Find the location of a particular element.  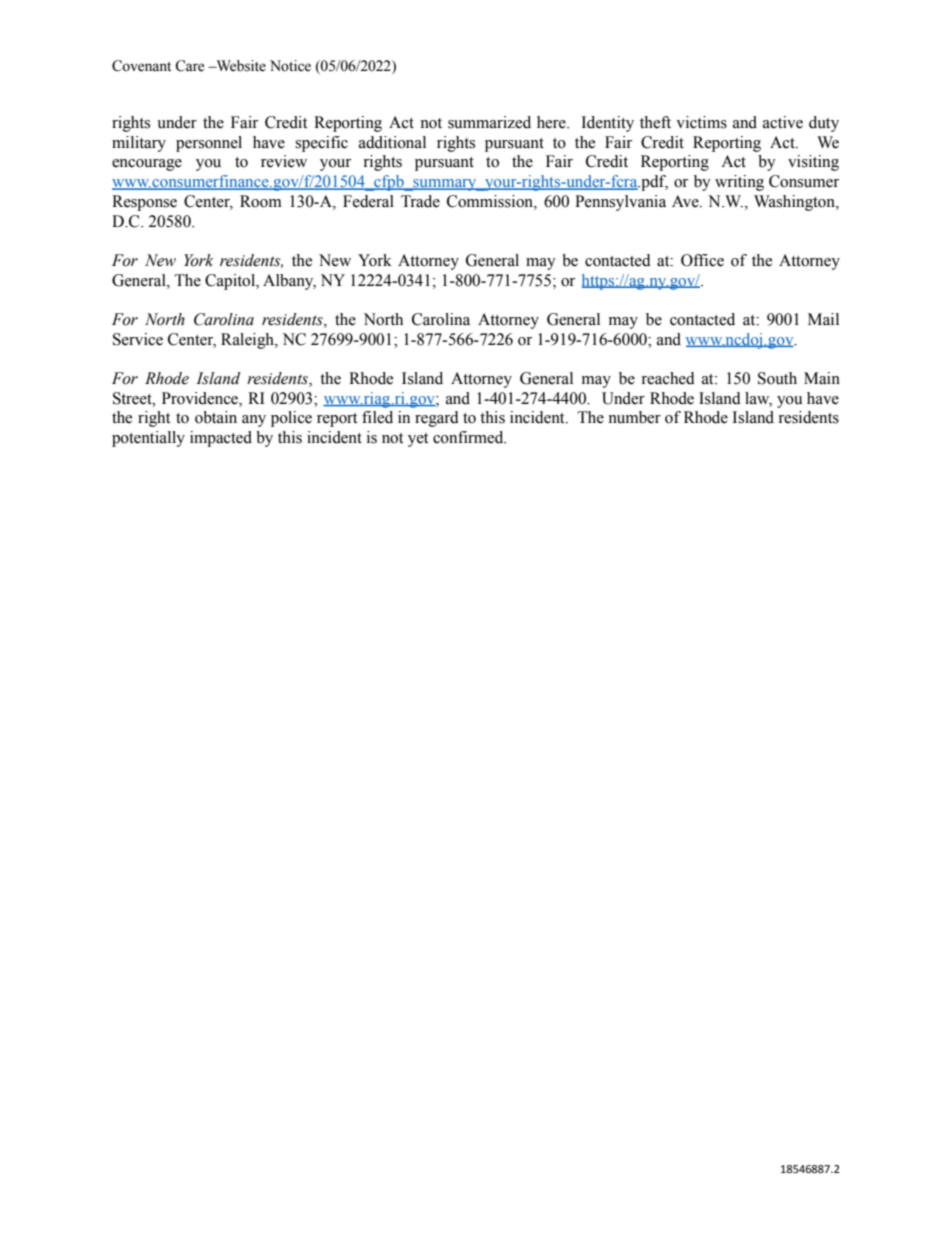

Website is located at coordinates (240, 66).
